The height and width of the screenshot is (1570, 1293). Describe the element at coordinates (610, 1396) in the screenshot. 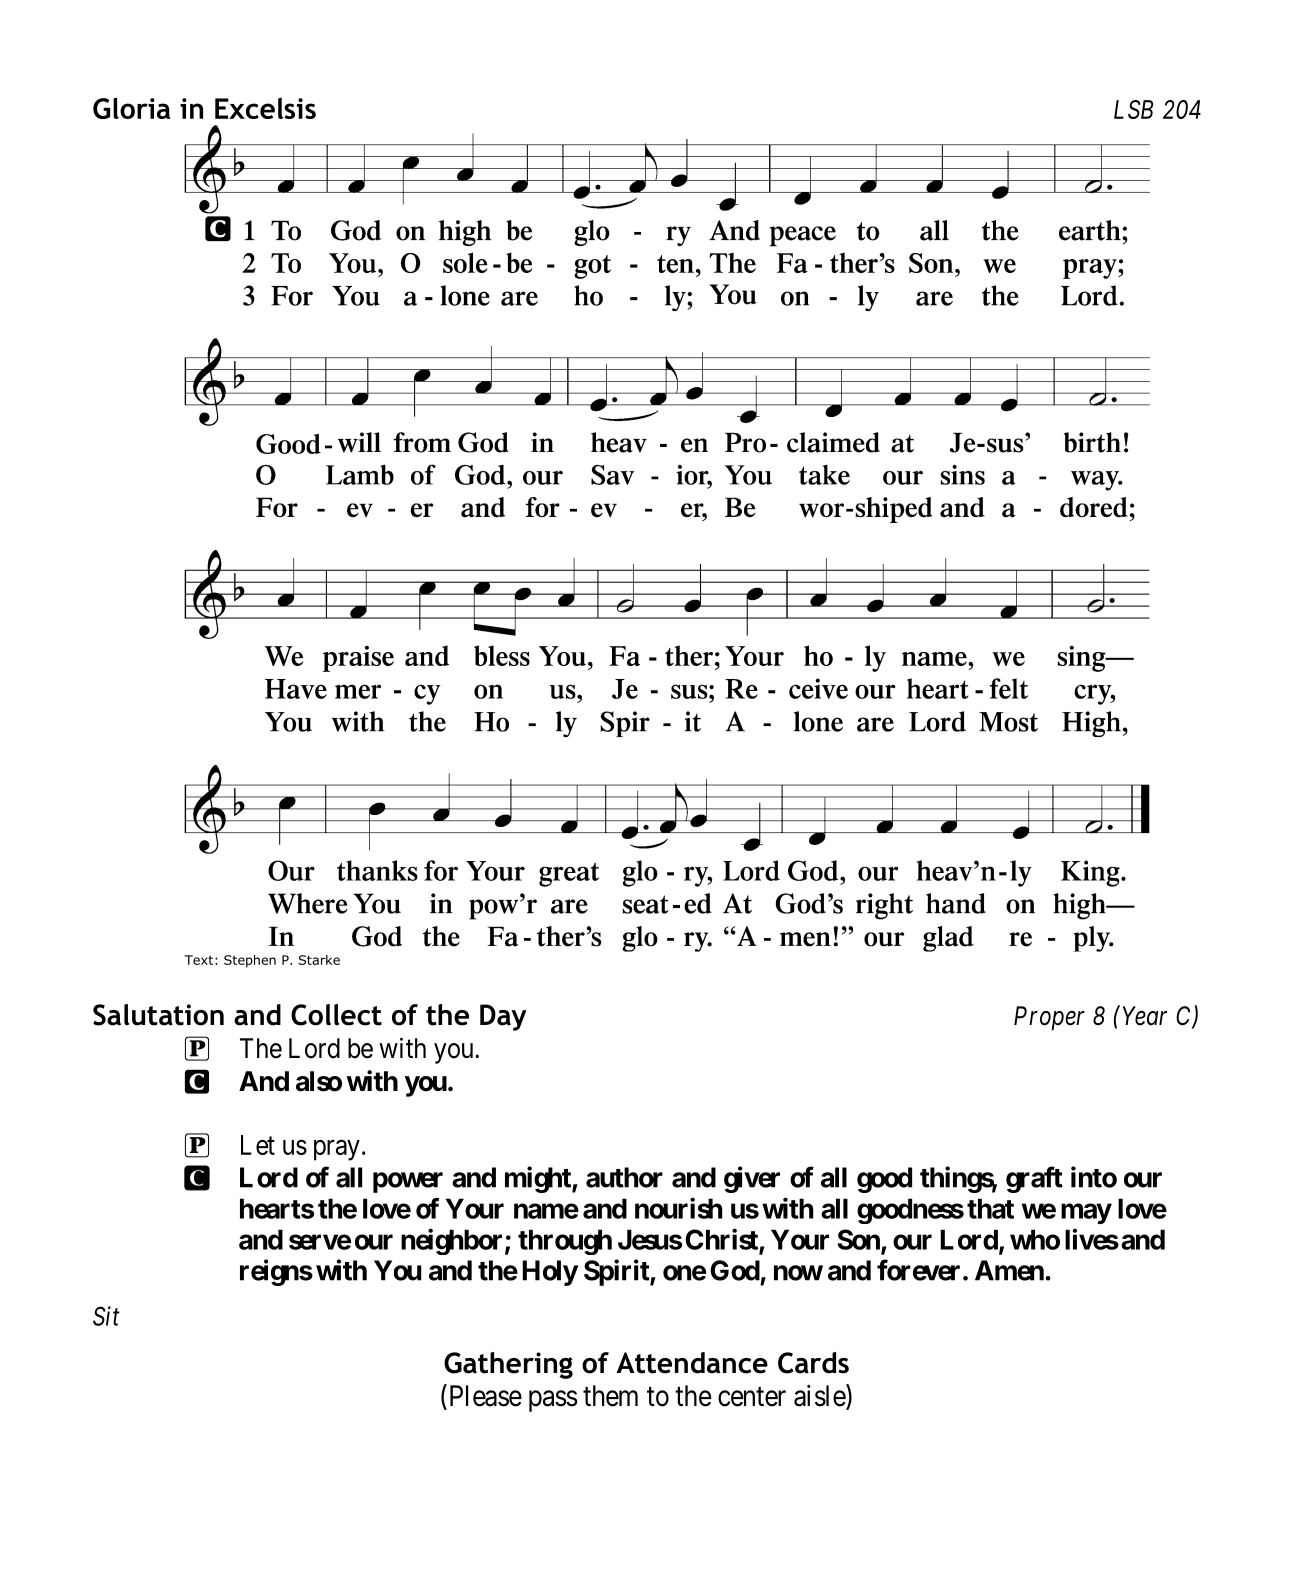

I see `them` at that location.
